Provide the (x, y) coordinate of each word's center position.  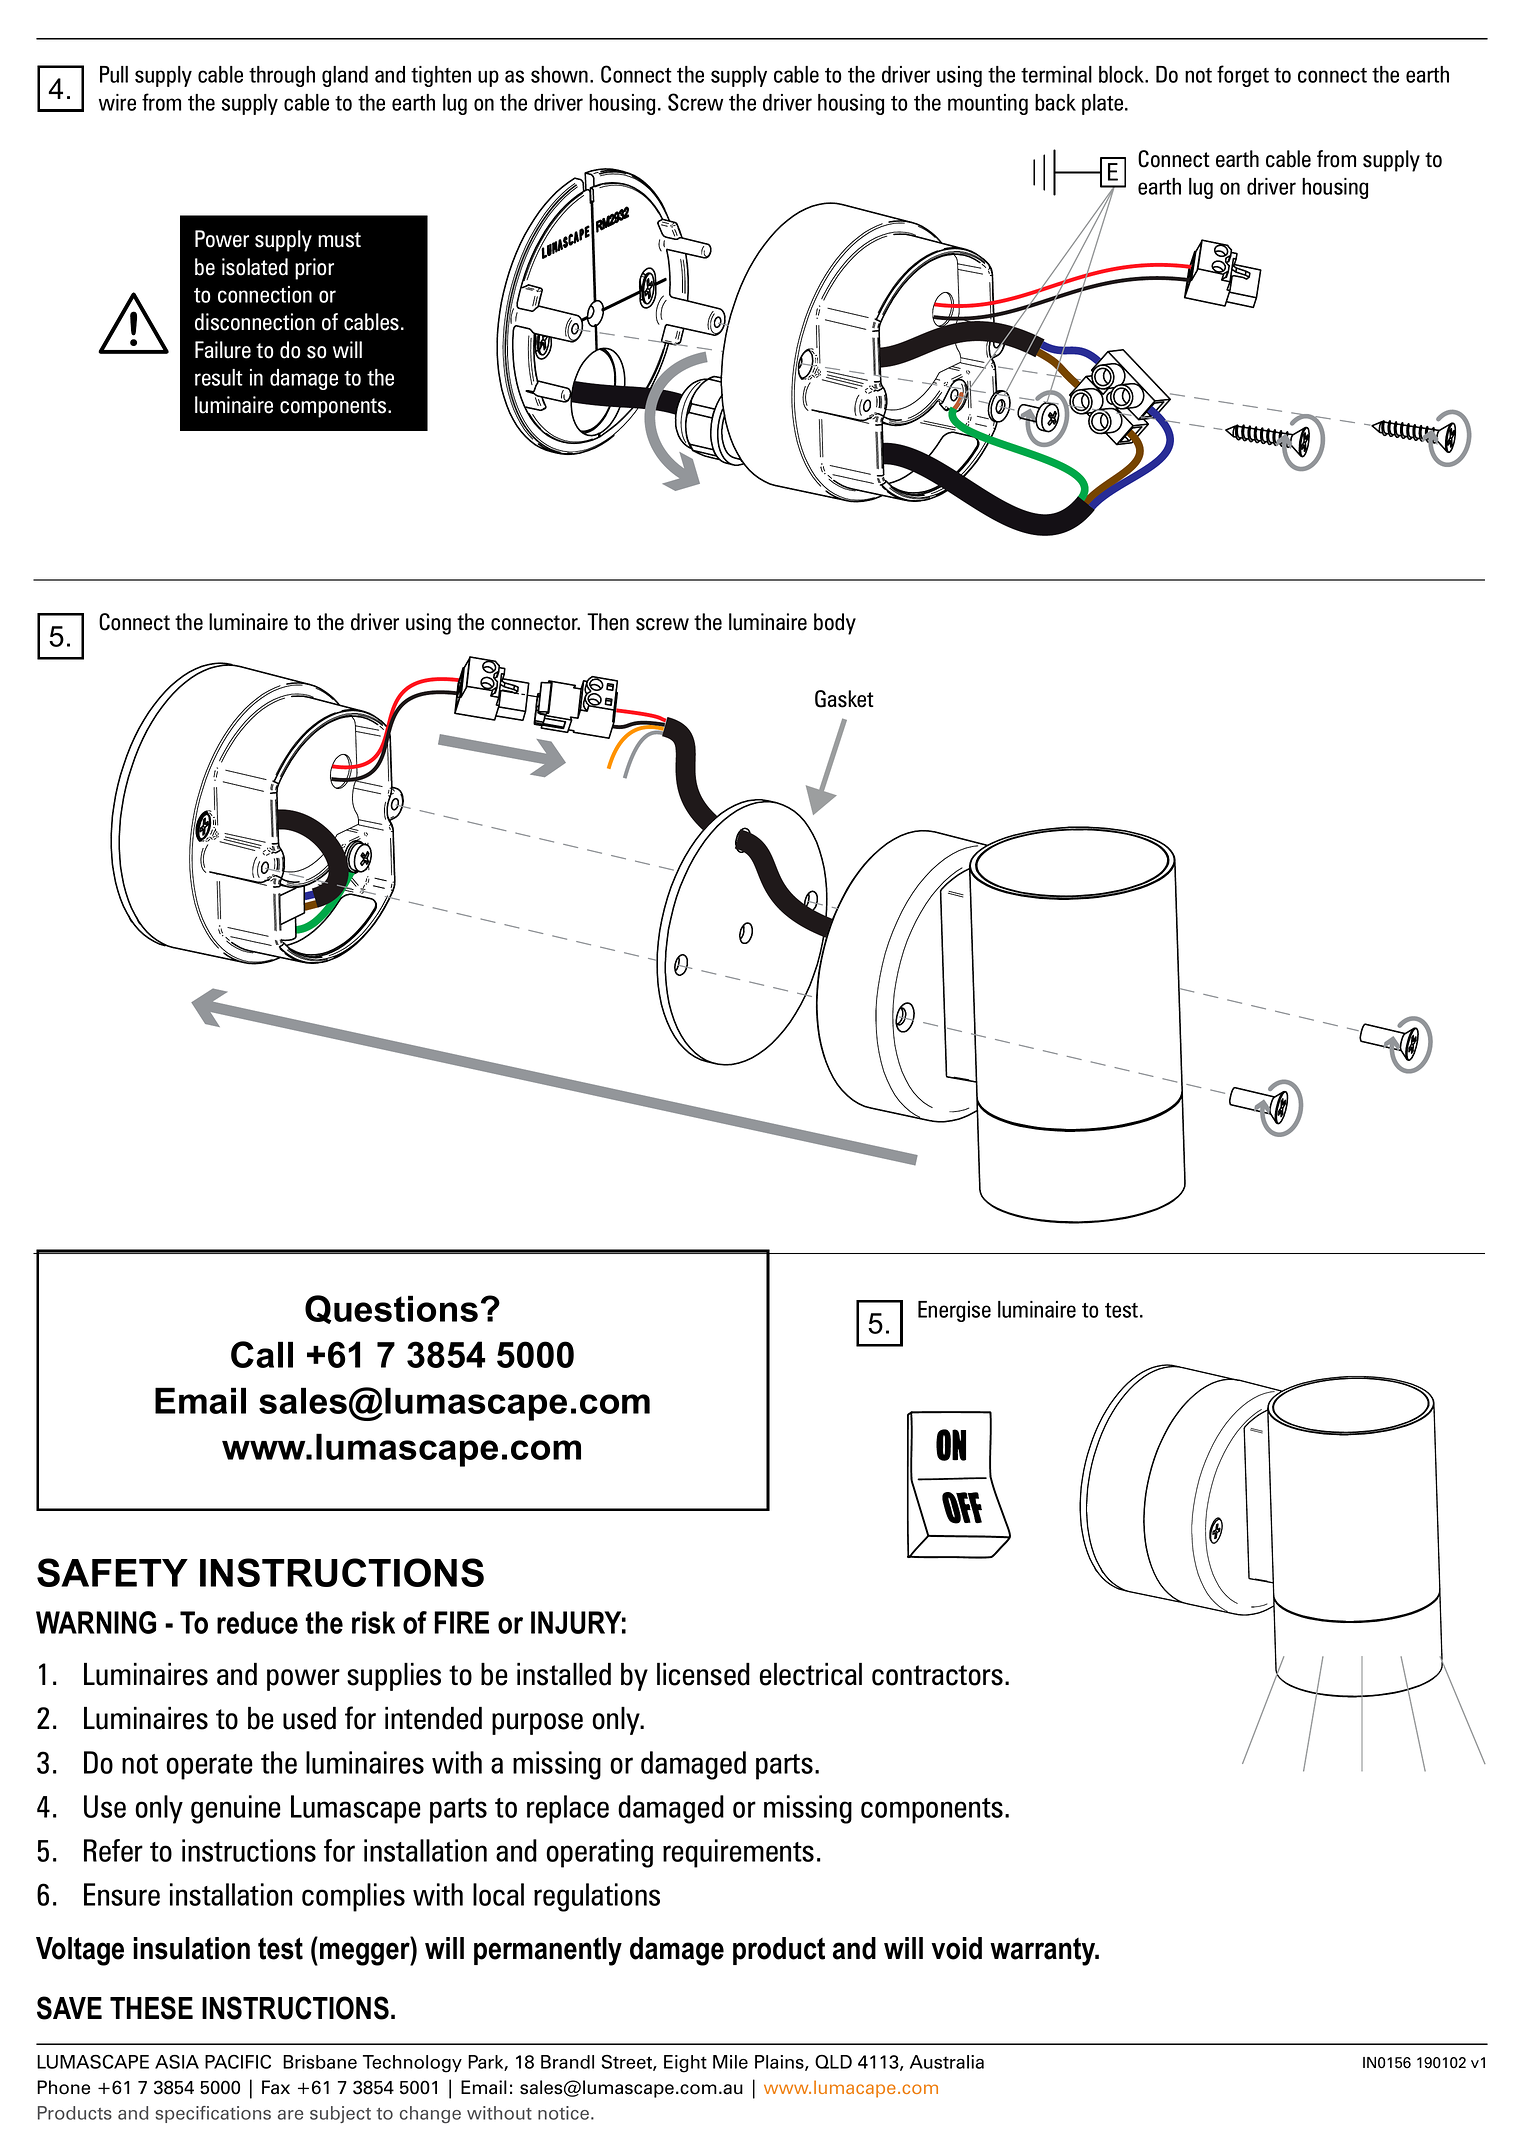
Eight (685, 2064)
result (219, 377)
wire (117, 102)
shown (559, 74)
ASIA (177, 2062)
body (835, 624)
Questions (391, 1309)
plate (1104, 104)
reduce (257, 1622)
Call (262, 1354)
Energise (954, 1311)
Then (608, 622)
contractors (937, 1675)
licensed (703, 1674)
